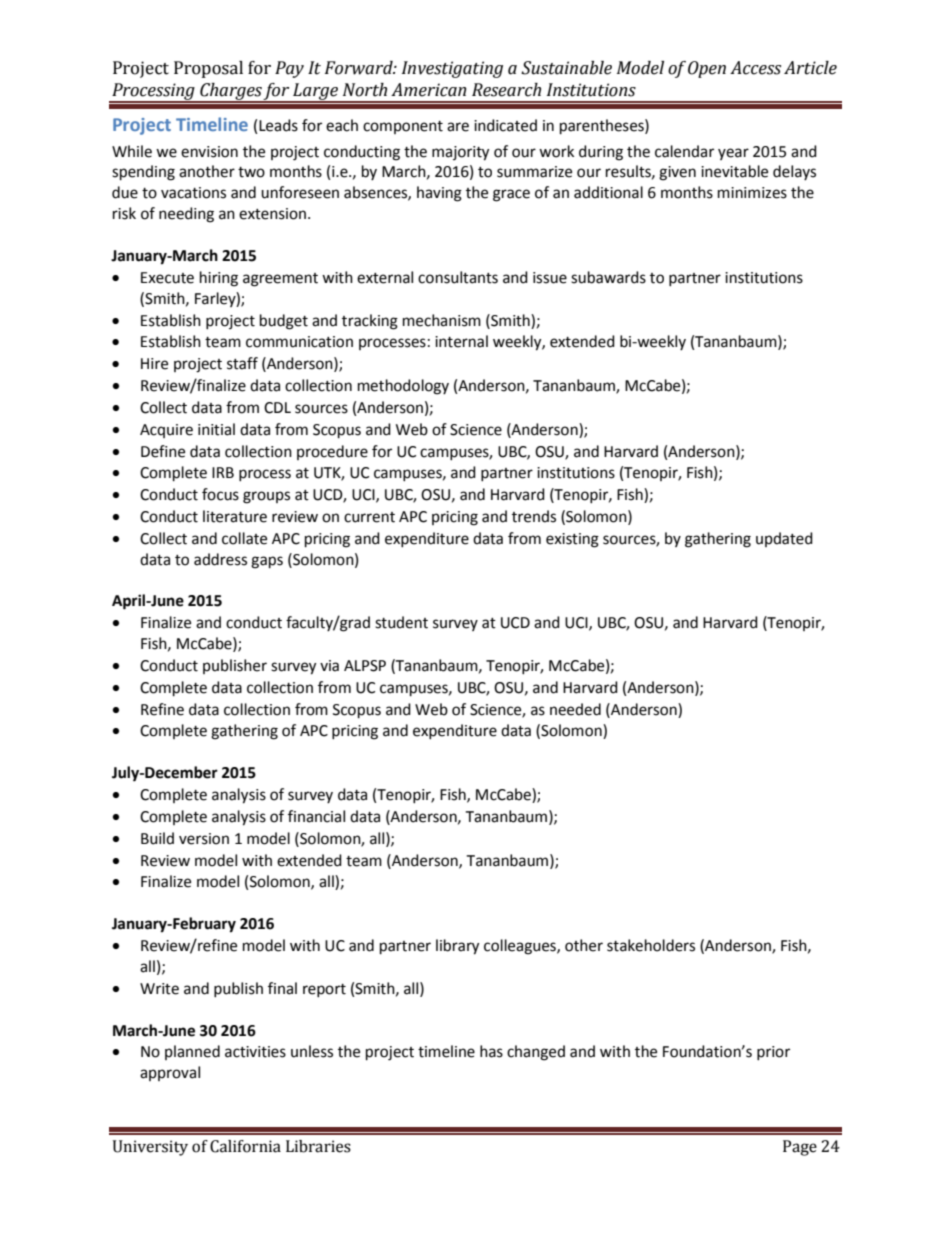  I want to click on needed, so click(575, 709).
